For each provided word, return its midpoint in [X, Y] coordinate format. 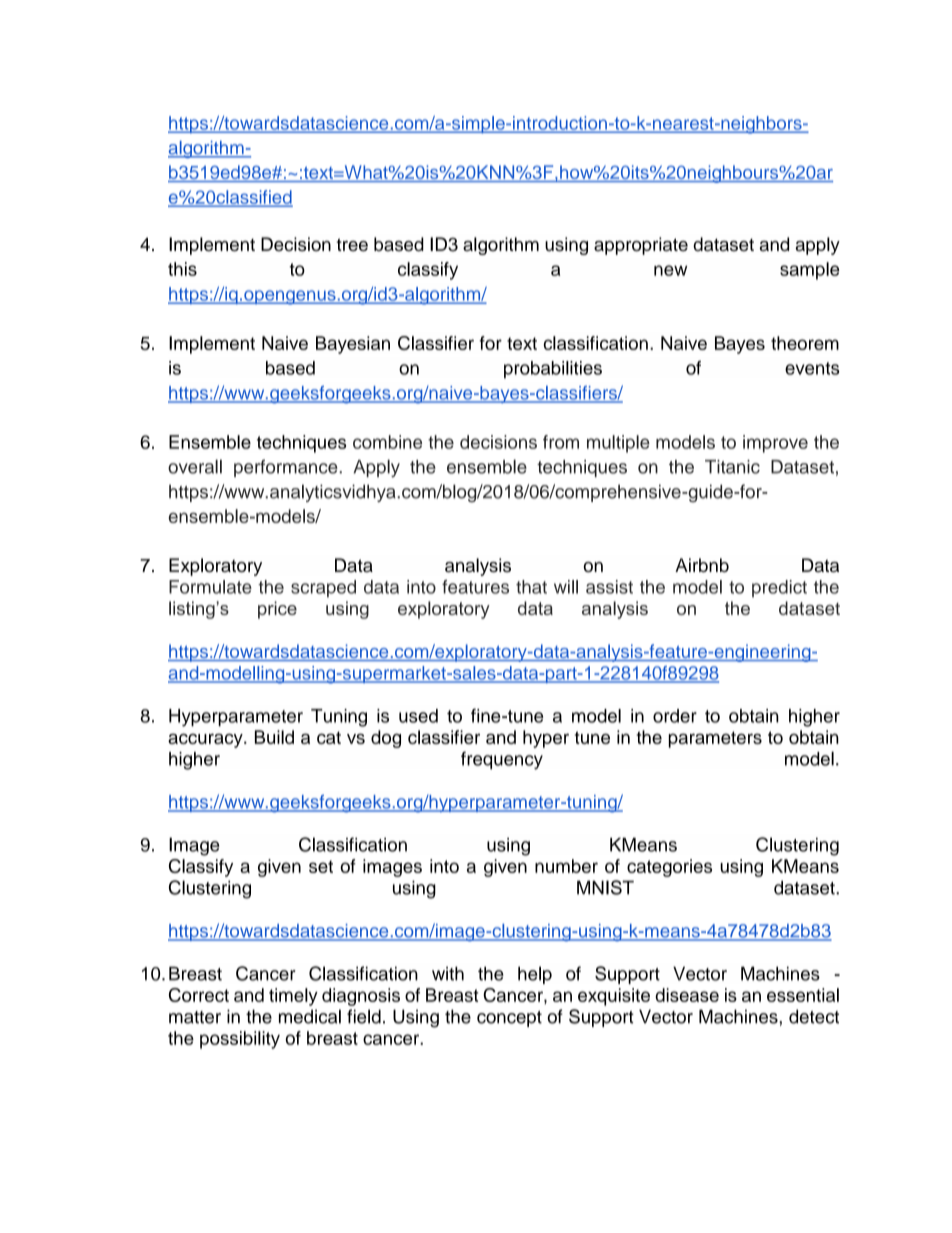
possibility [240, 1040]
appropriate [641, 246]
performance [287, 468]
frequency [502, 760]
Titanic [732, 467]
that [531, 587]
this [182, 269]
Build [274, 737]
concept [509, 1019]
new [670, 270]
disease [687, 995]
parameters [715, 739]
